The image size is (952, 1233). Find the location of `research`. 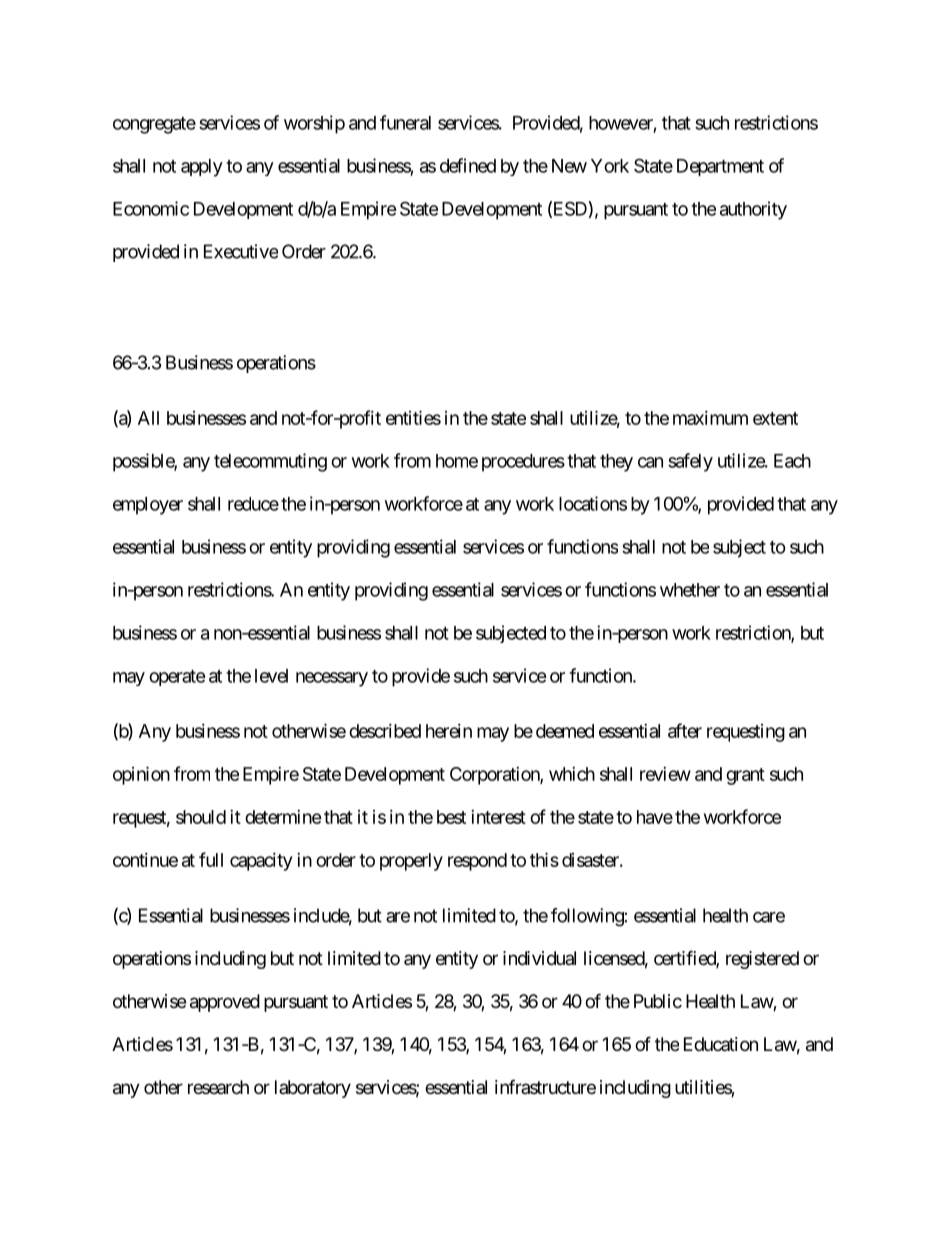

research is located at coordinates (218, 1087).
